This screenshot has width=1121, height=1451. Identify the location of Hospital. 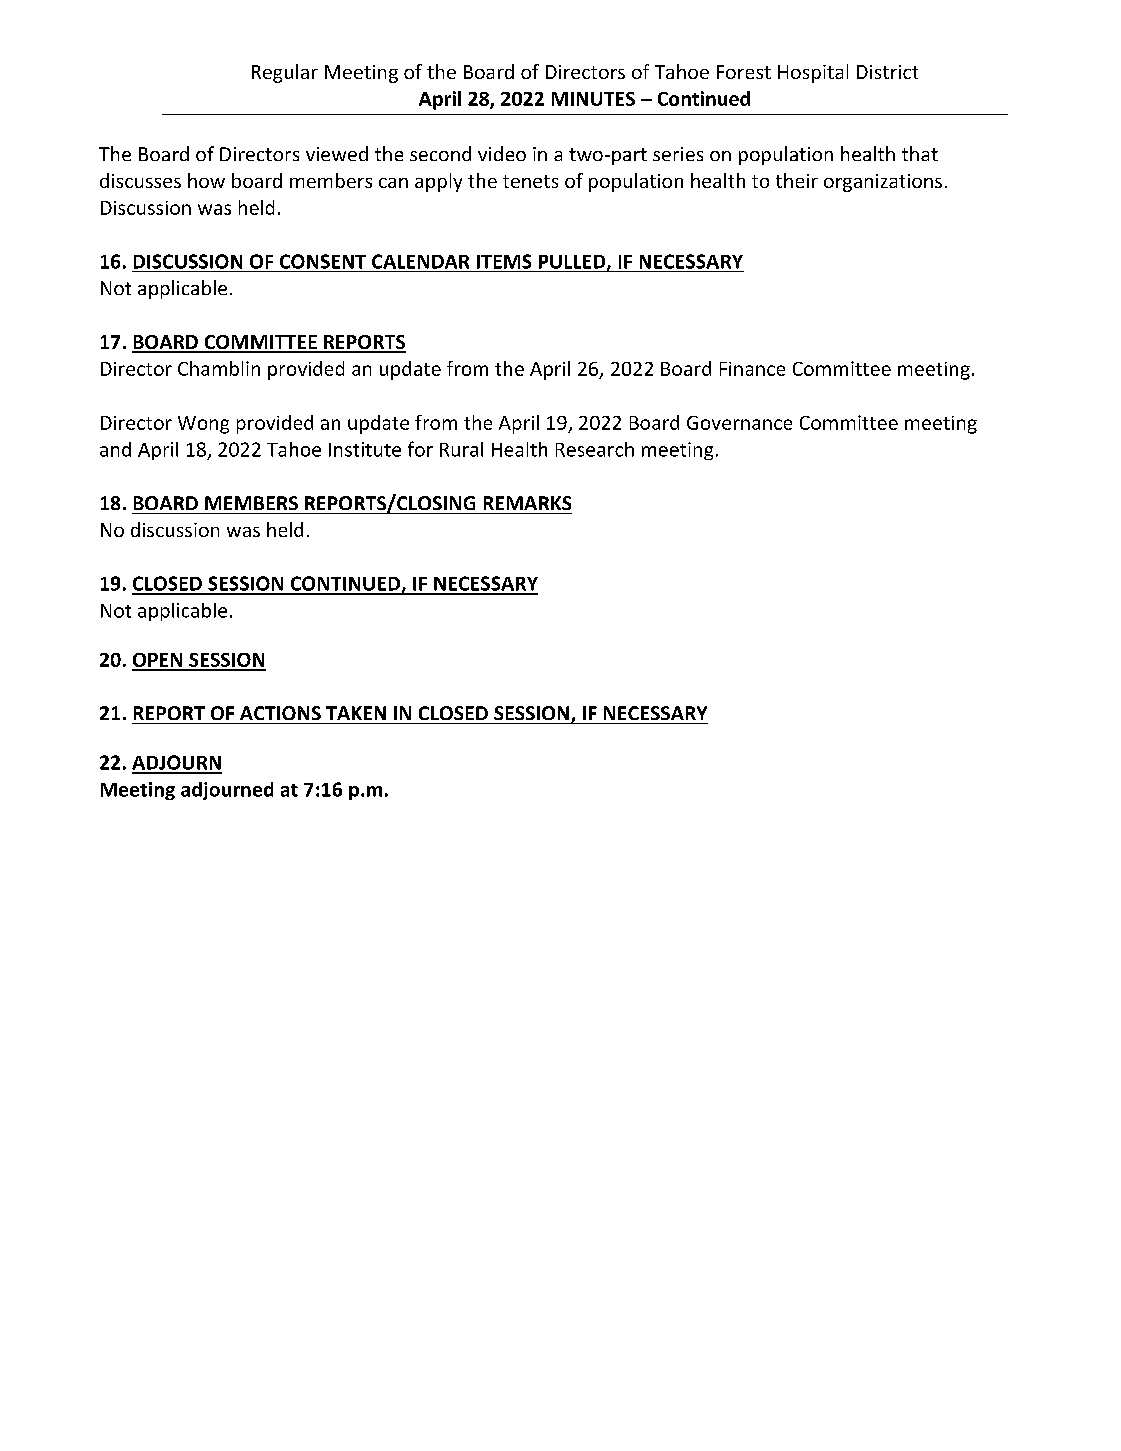
(813, 73).
